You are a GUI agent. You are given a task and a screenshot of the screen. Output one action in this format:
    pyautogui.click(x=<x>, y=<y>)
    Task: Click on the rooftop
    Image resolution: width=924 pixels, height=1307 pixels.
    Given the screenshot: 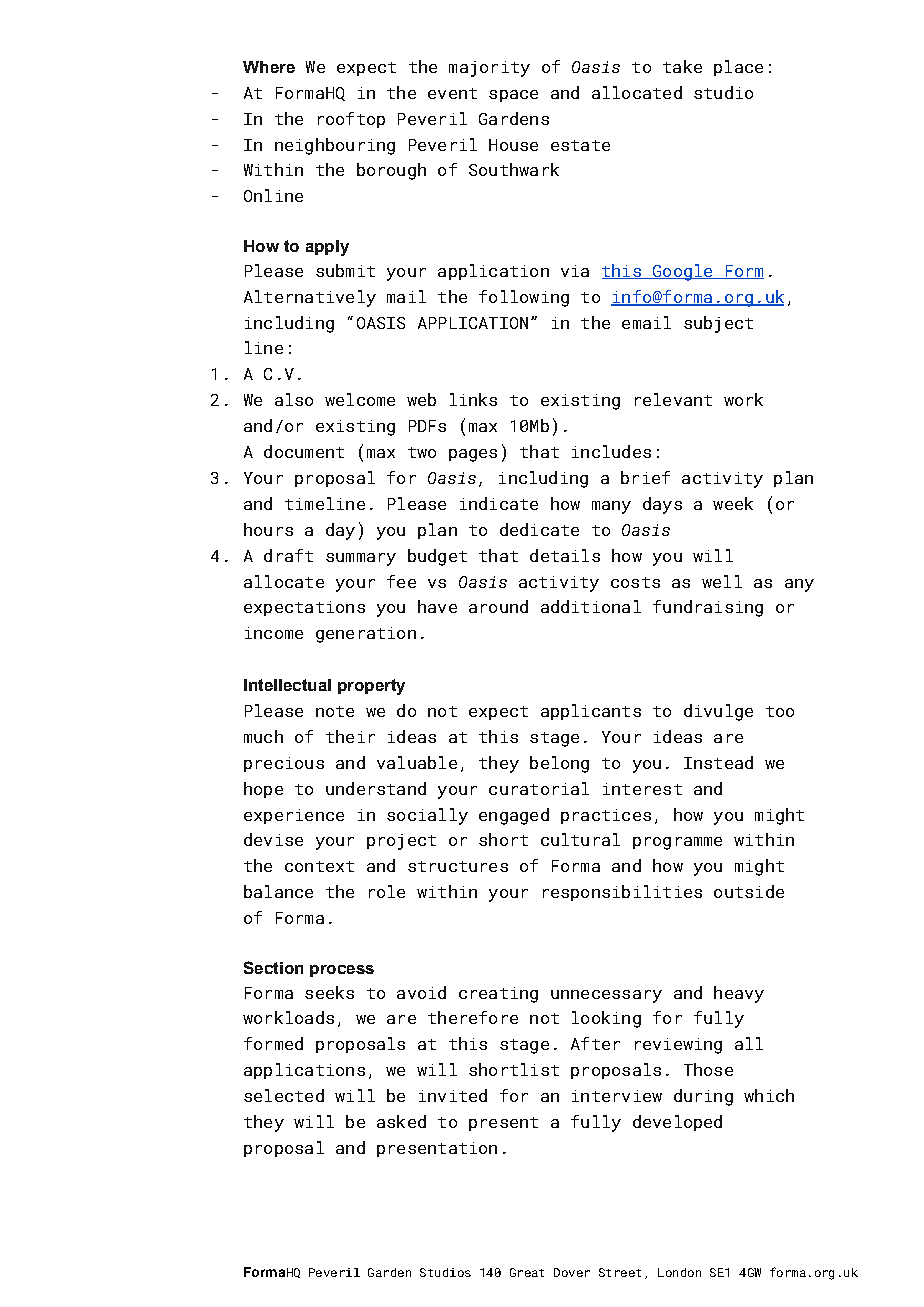 What is the action you would take?
    pyautogui.click(x=351, y=120)
